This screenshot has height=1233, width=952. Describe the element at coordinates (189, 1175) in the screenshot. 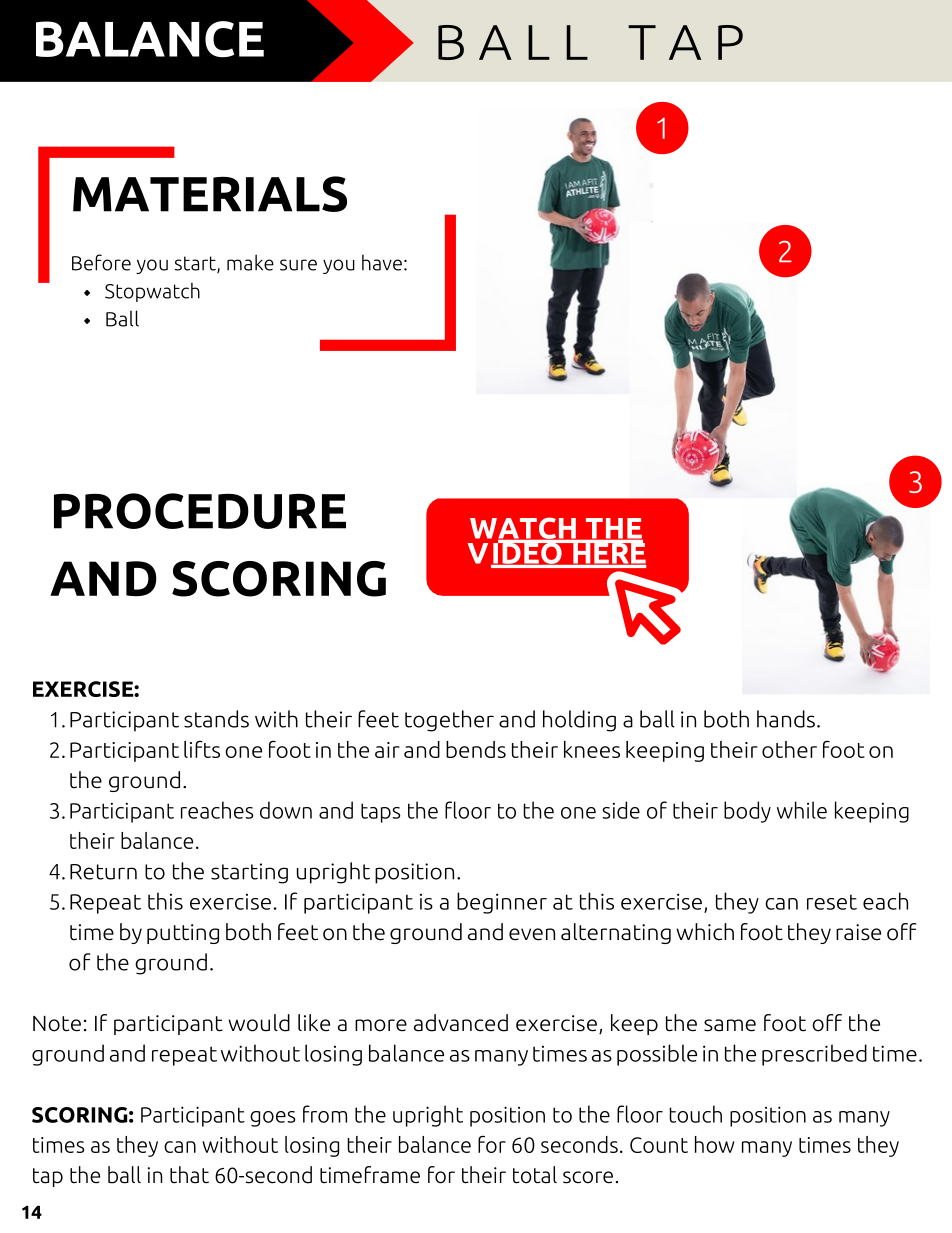

I see `that` at that location.
